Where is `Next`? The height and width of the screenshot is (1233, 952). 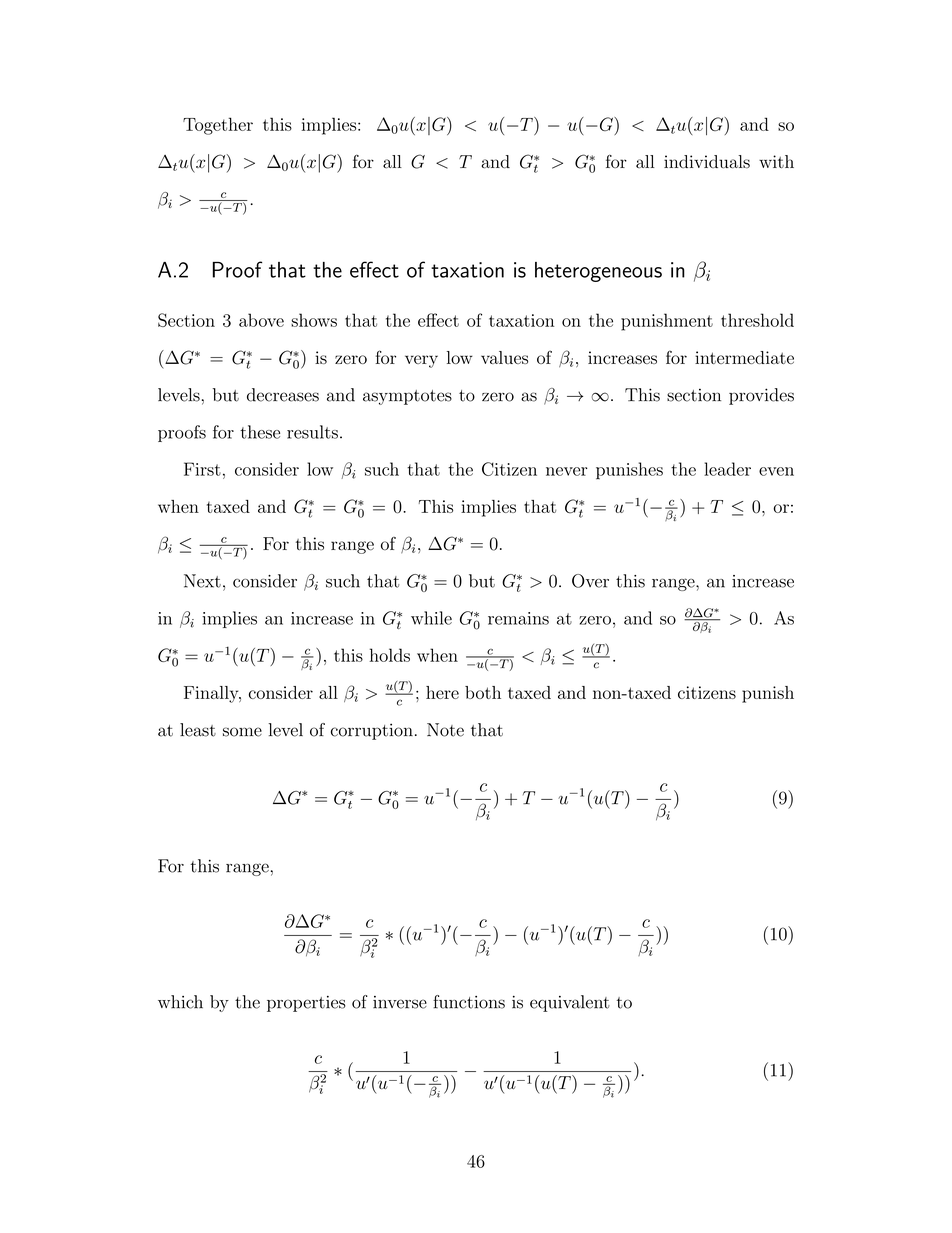 Next is located at coordinates (202, 581).
